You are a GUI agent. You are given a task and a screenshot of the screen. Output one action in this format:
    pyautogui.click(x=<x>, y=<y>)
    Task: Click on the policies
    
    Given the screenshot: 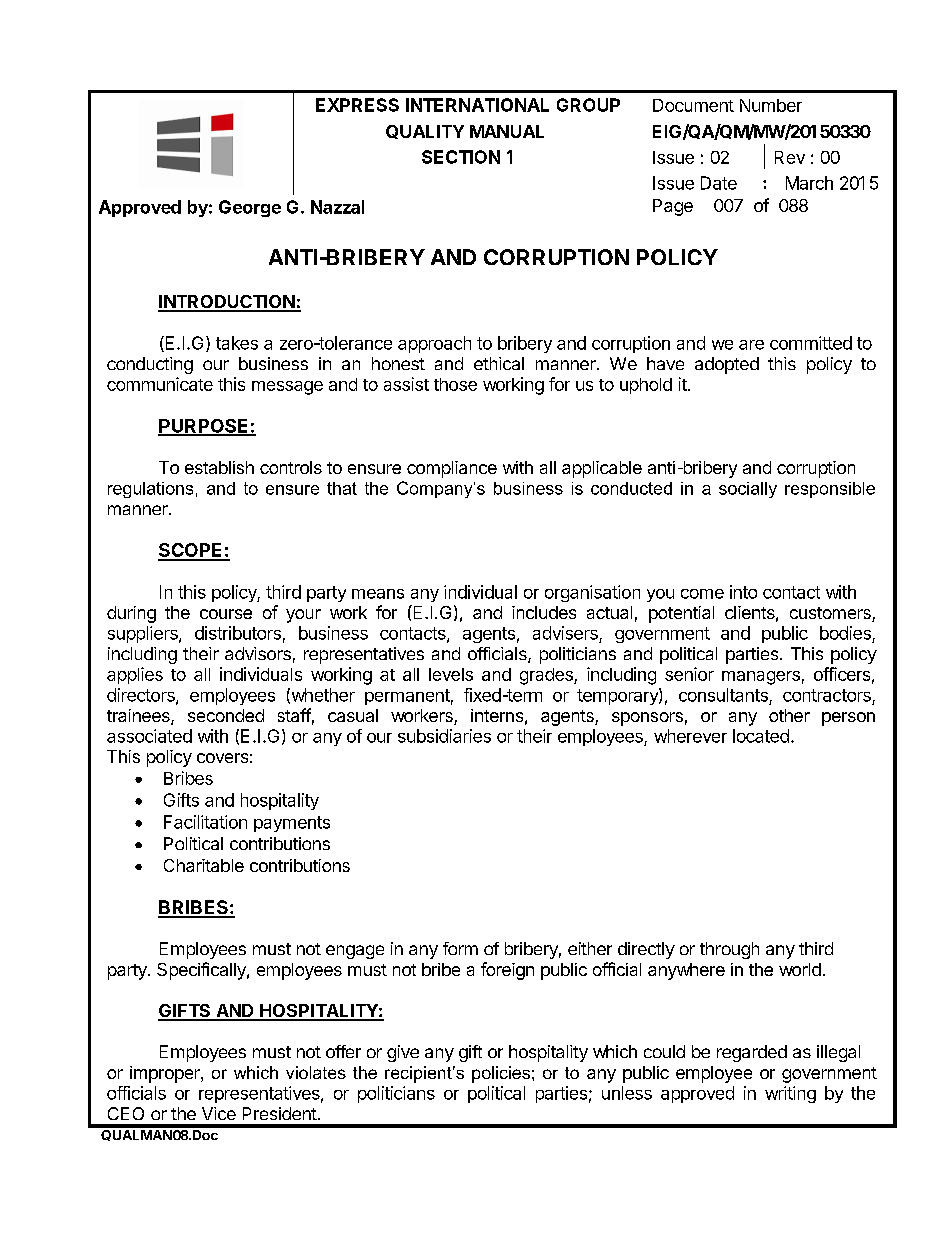 What is the action you would take?
    pyautogui.click(x=501, y=1074)
